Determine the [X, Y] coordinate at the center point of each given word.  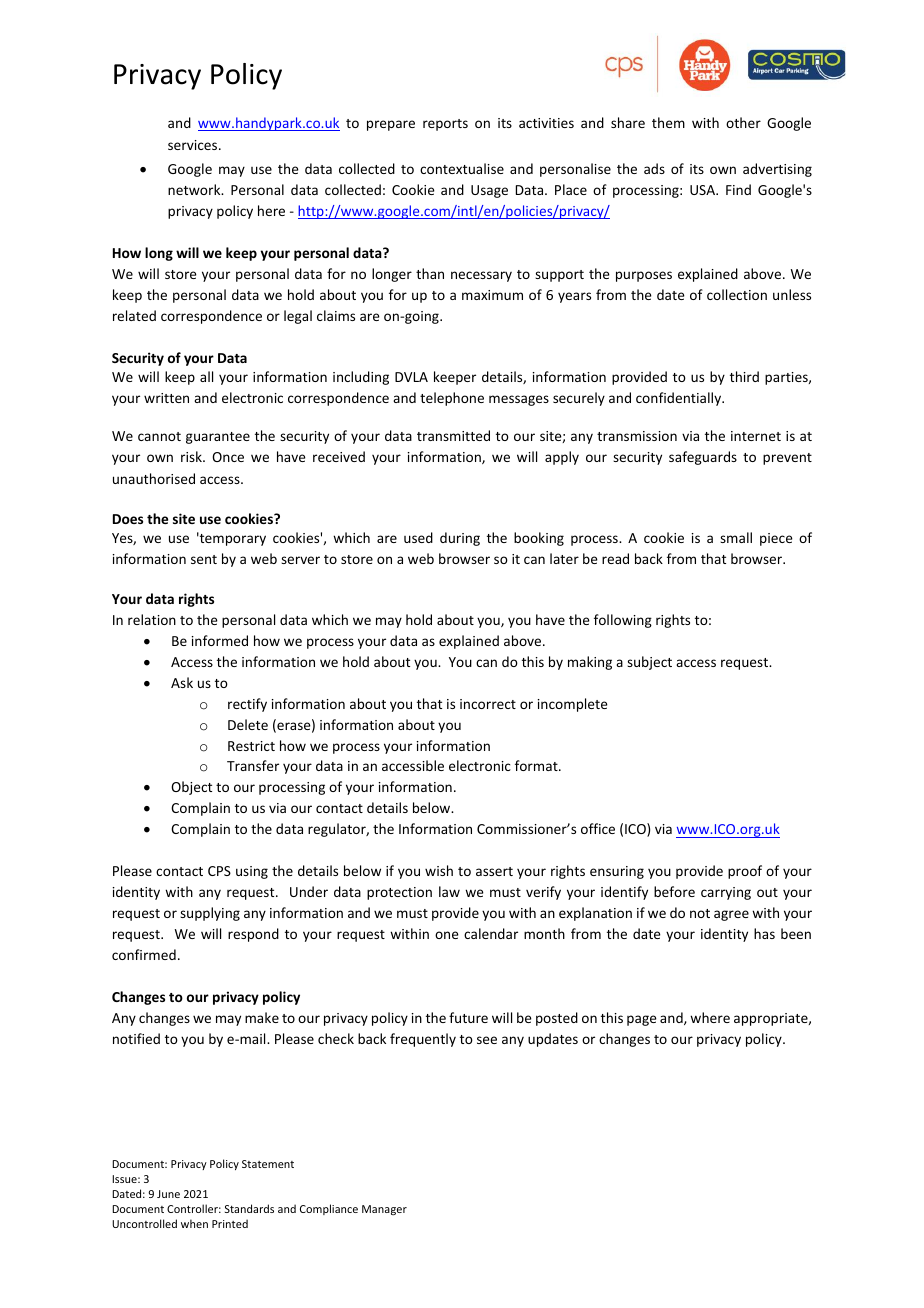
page [642, 1020]
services [194, 145]
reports [445, 125]
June [168, 1194]
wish [439, 870]
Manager [384, 1210]
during [460, 539]
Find [738, 189]
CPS [219, 871]
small [736, 537]
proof [745, 872]
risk [192, 456]
